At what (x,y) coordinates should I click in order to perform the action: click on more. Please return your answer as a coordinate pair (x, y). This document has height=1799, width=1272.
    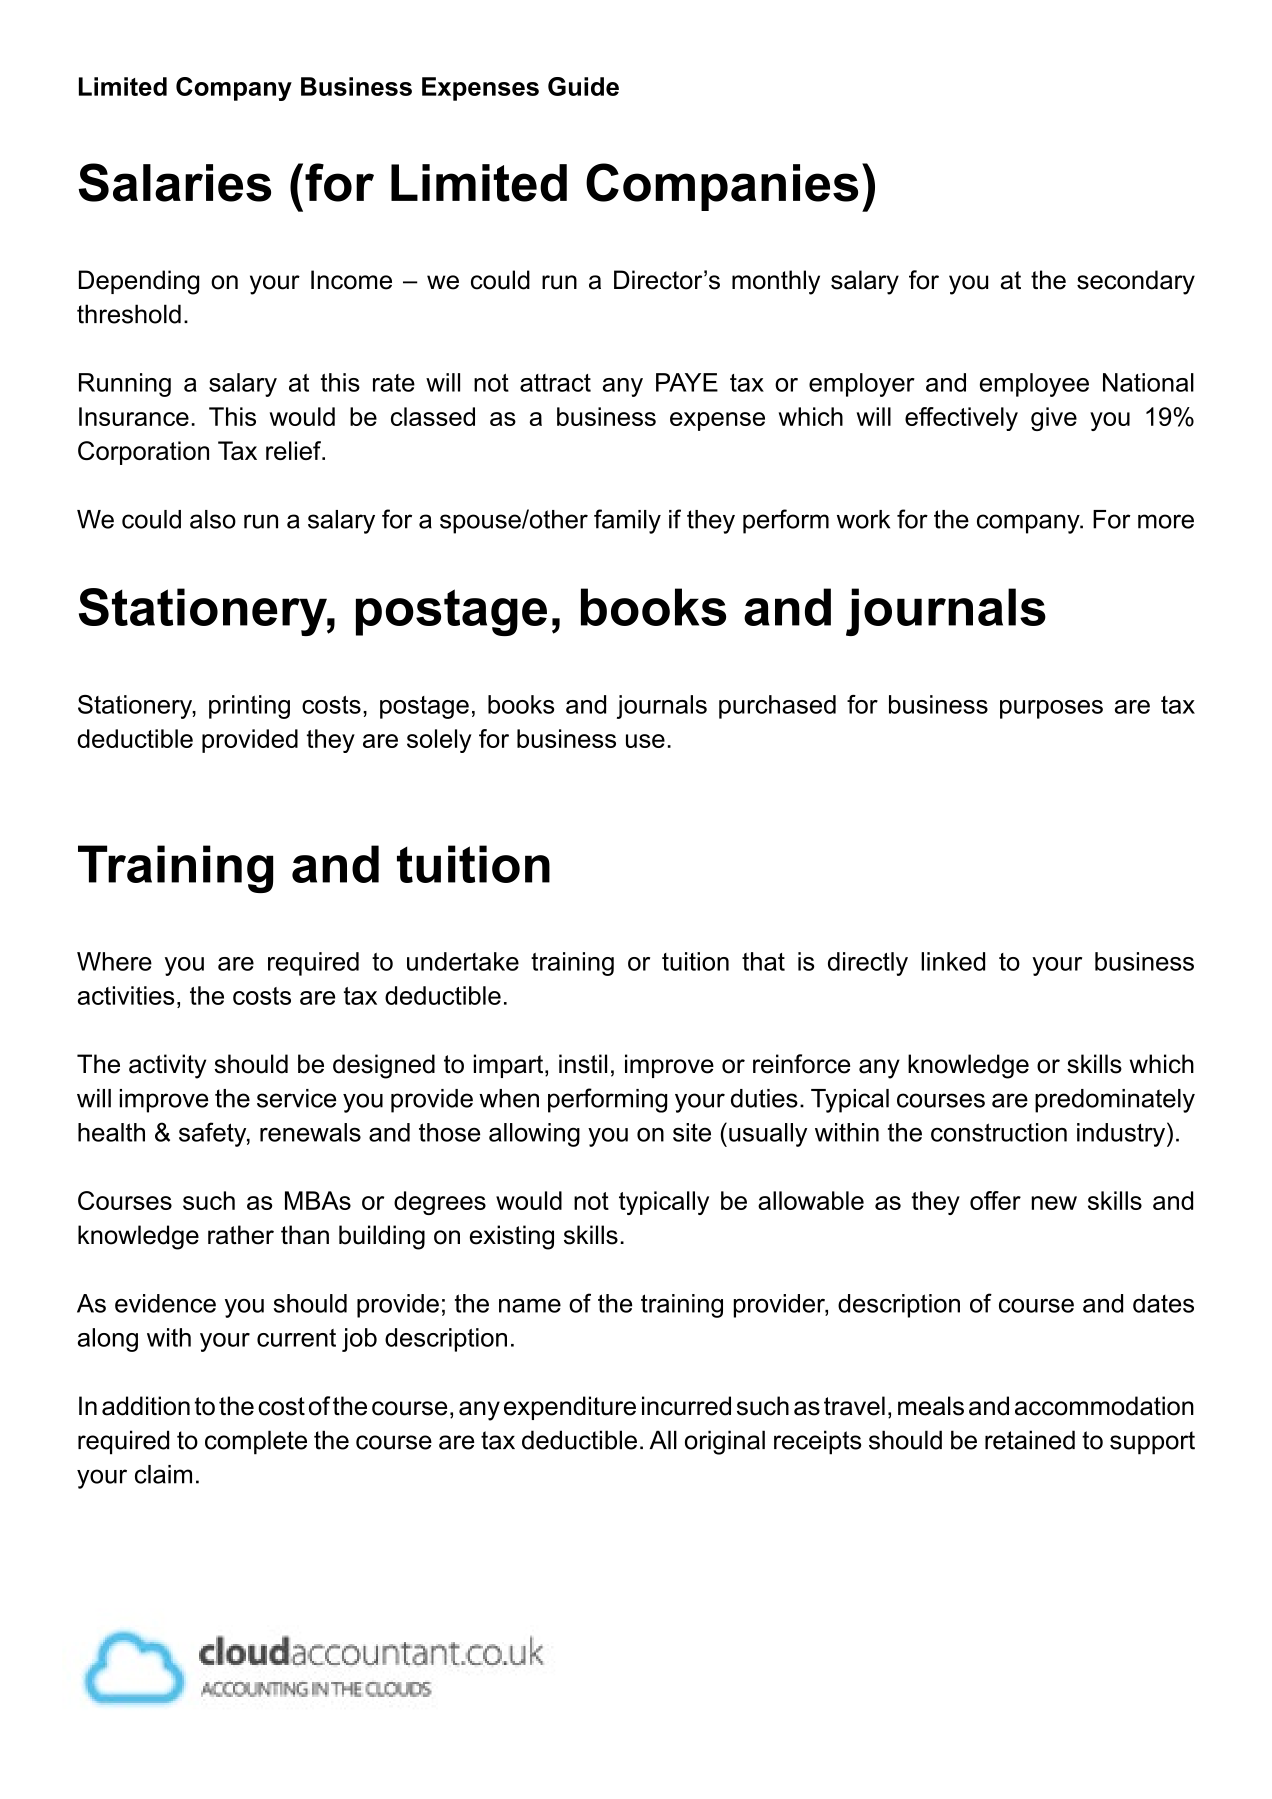
    Looking at the image, I should click on (1166, 521).
